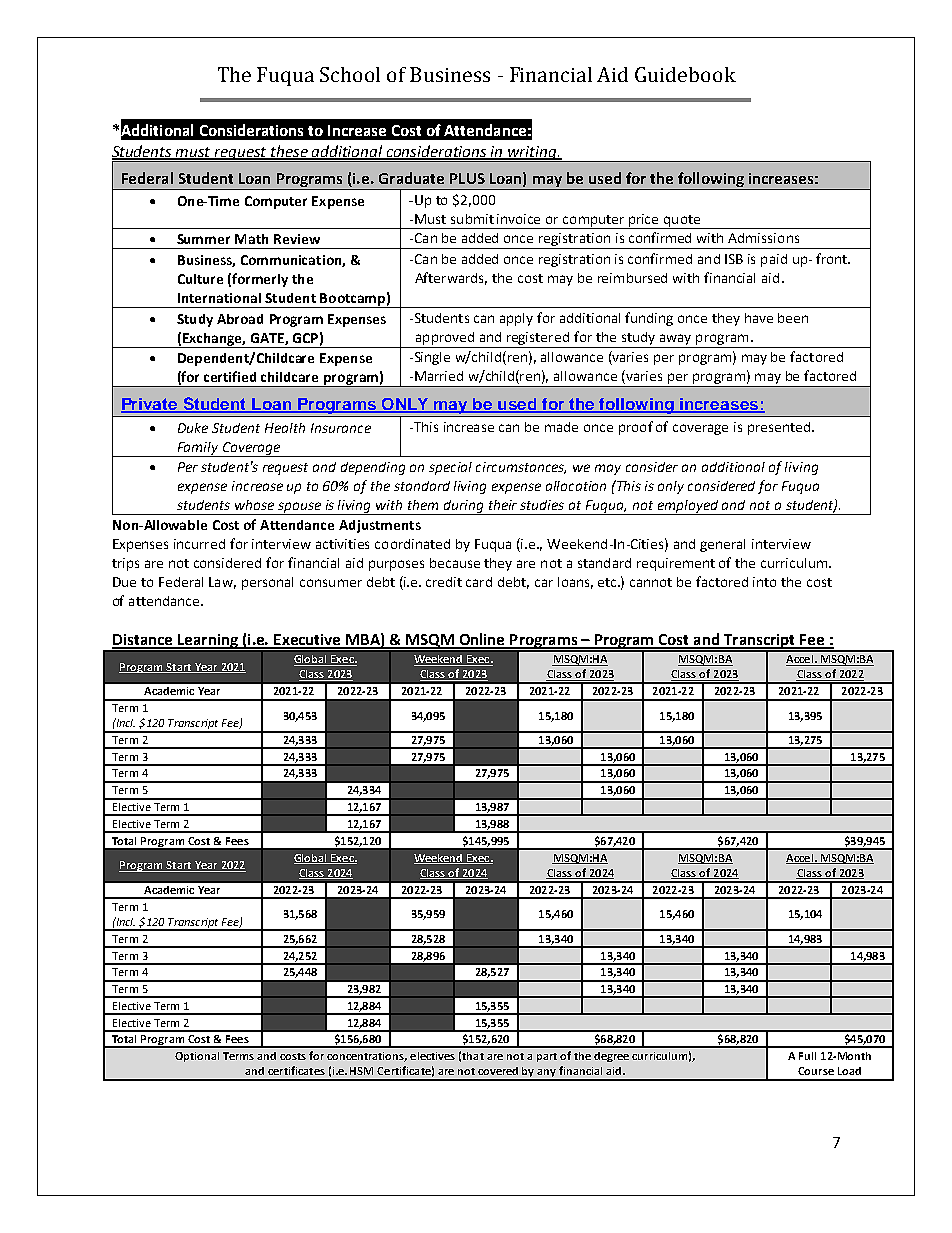 The image size is (952, 1233). What do you see at coordinates (516, 319) in the screenshot?
I see `apply` at bounding box center [516, 319].
